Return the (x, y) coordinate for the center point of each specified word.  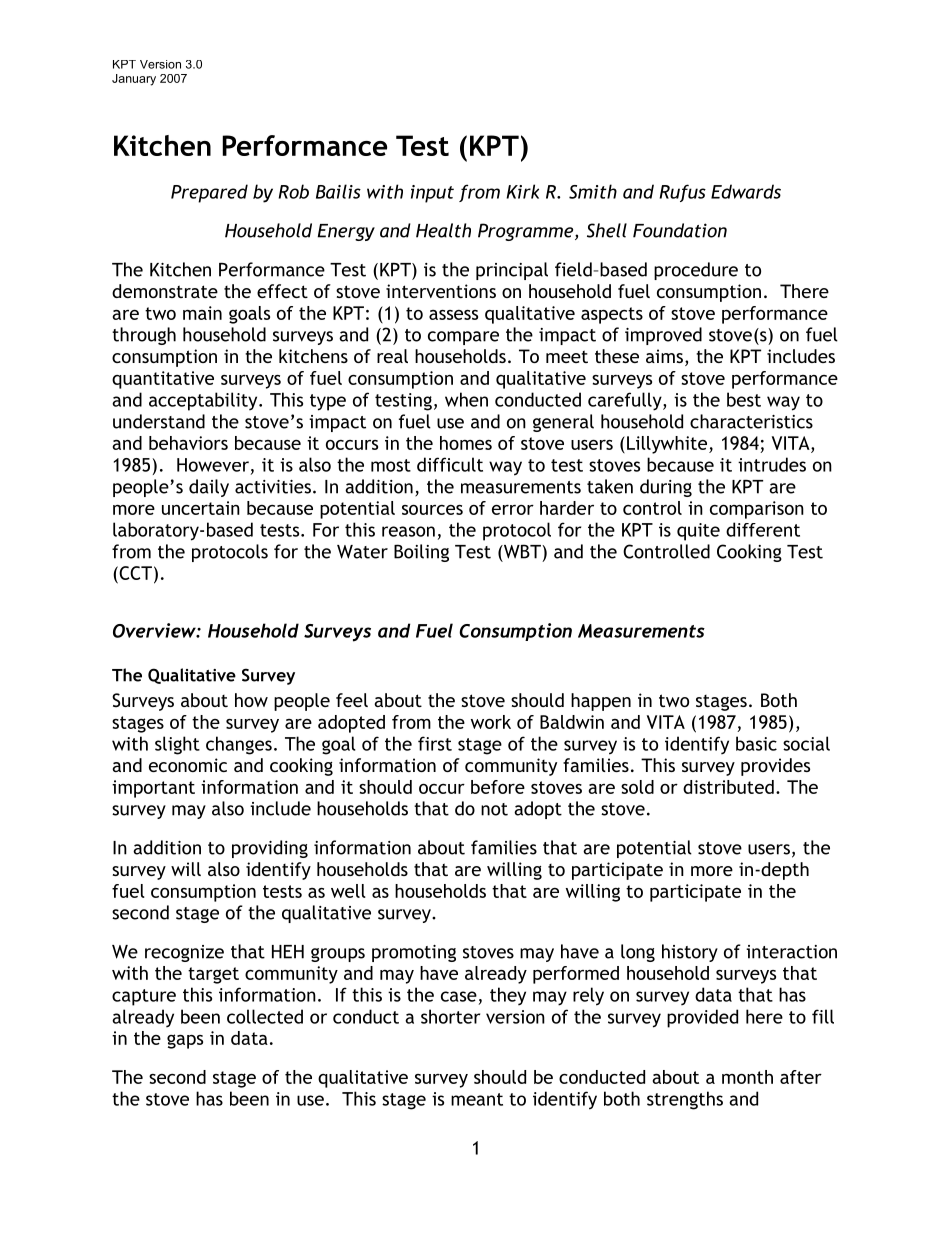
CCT (134, 573)
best (744, 399)
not (494, 809)
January (134, 80)
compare (463, 338)
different (763, 529)
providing (270, 849)
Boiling (421, 553)
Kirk (522, 191)
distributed (728, 787)
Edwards (746, 191)
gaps (185, 1041)
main (202, 313)
